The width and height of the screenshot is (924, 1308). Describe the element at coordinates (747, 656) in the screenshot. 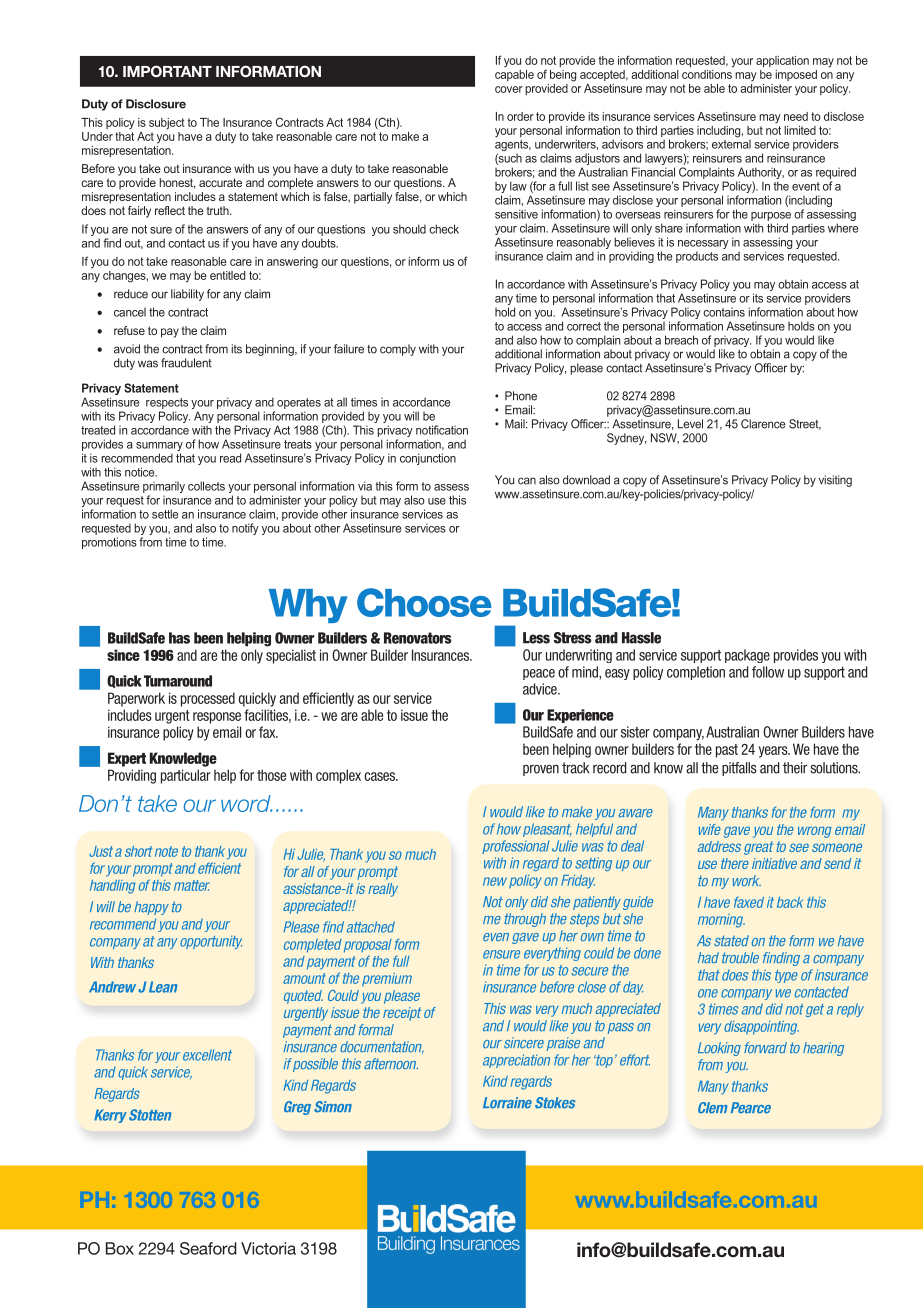

I see `package` at that location.
